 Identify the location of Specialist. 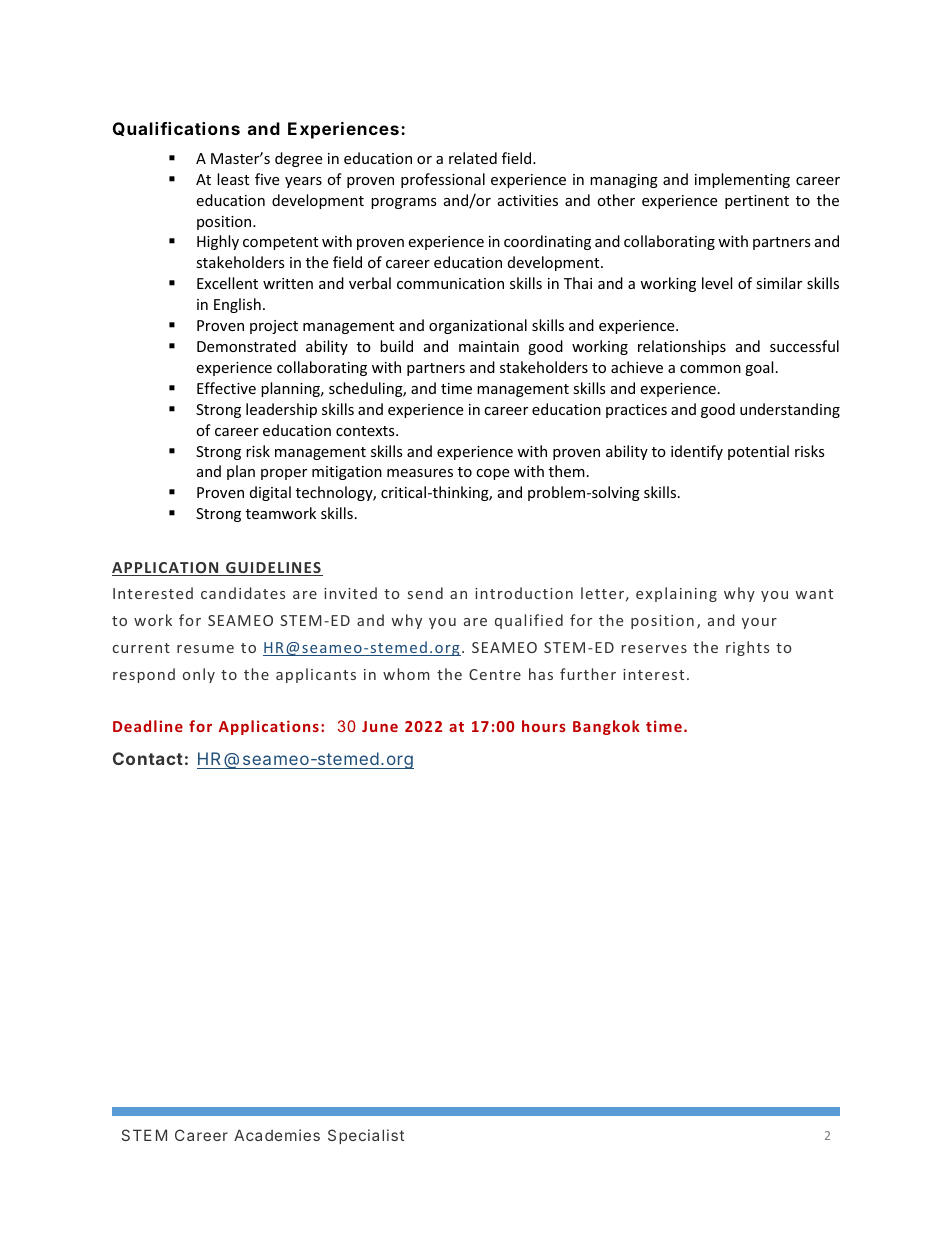
(366, 1136).
